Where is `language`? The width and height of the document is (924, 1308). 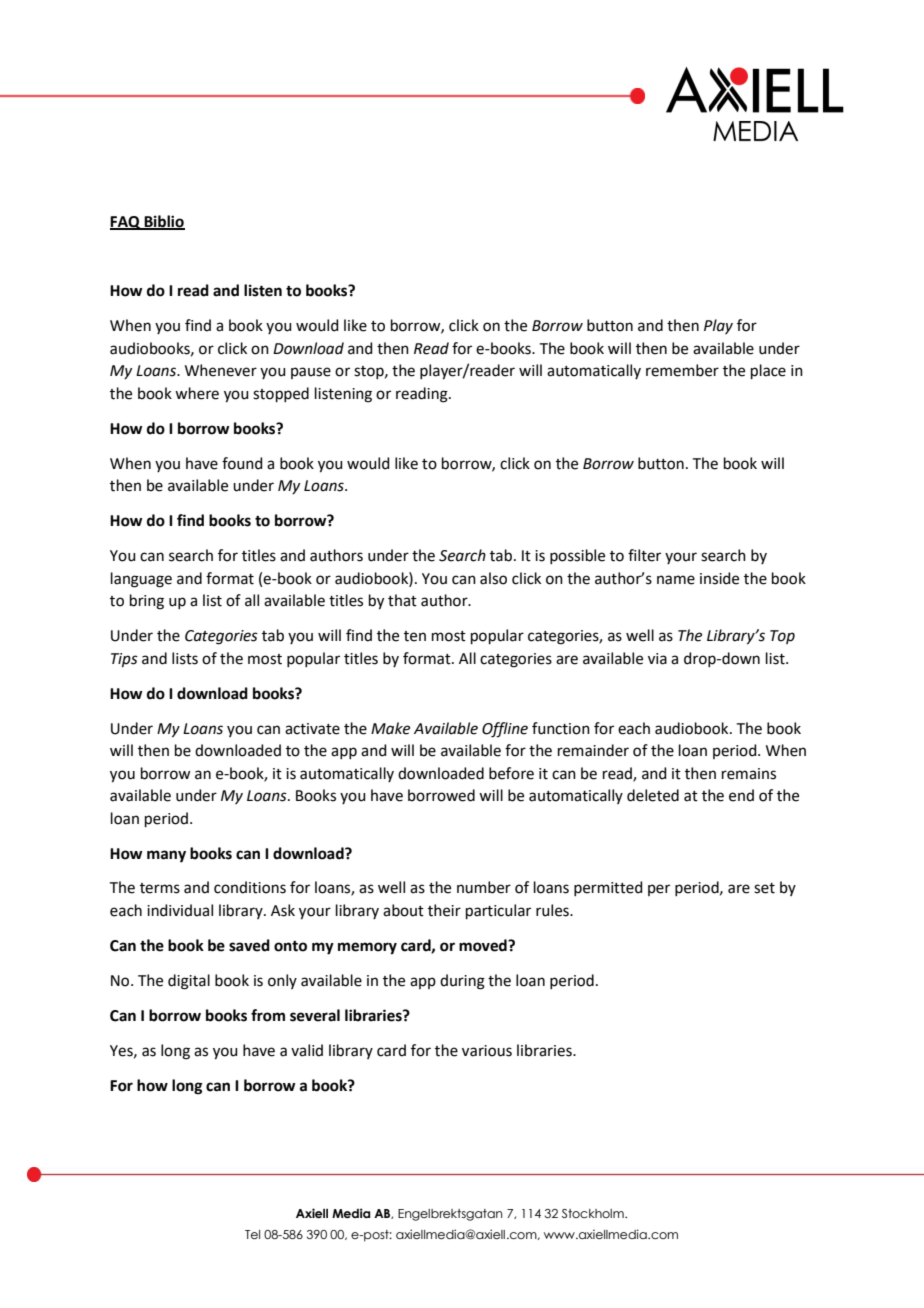 language is located at coordinates (141, 580).
